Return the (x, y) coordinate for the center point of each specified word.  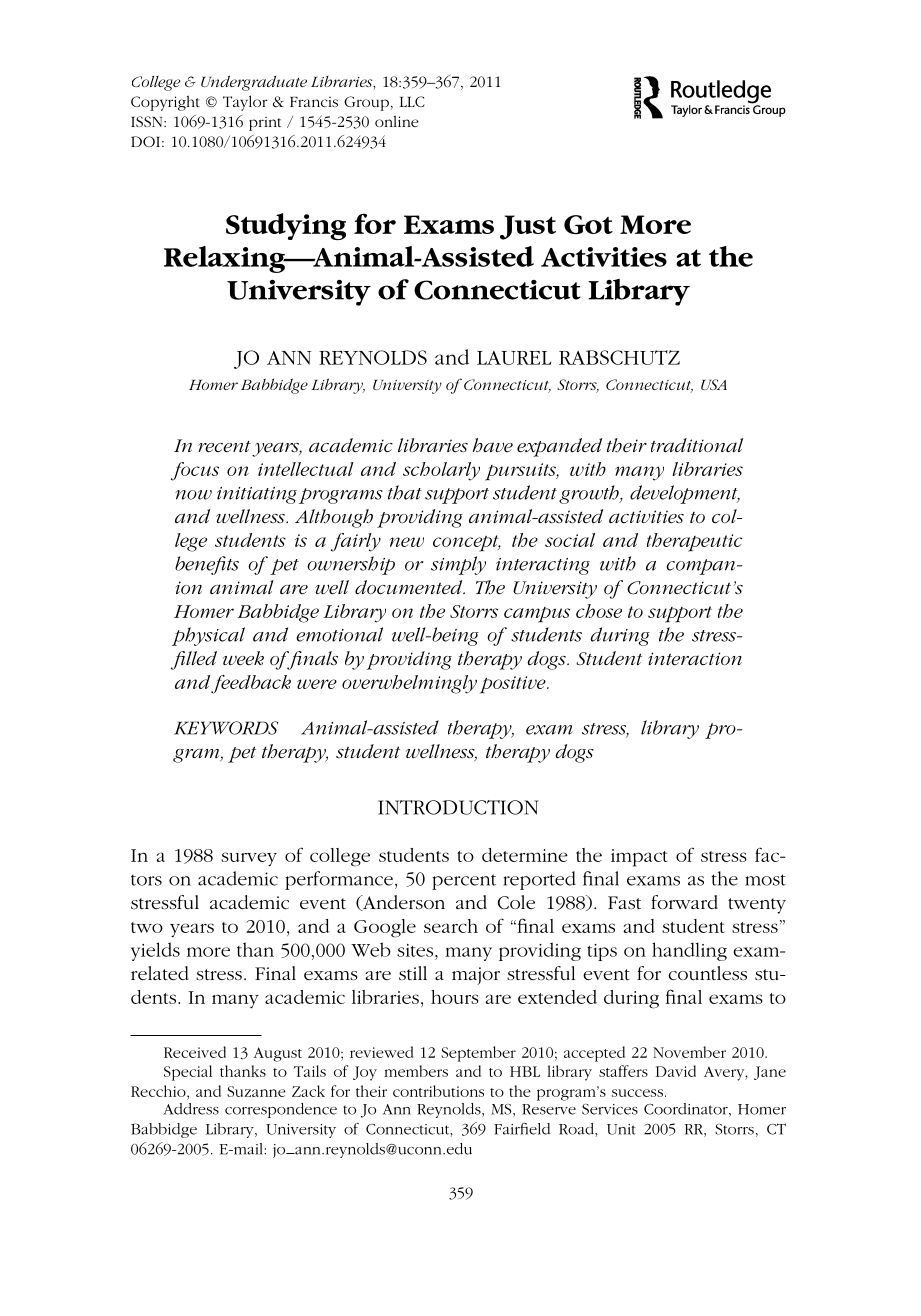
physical (208, 636)
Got (588, 224)
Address (191, 1109)
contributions (438, 1091)
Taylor (245, 103)
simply (458, 565)
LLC (412, 101)
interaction (695, 659)
